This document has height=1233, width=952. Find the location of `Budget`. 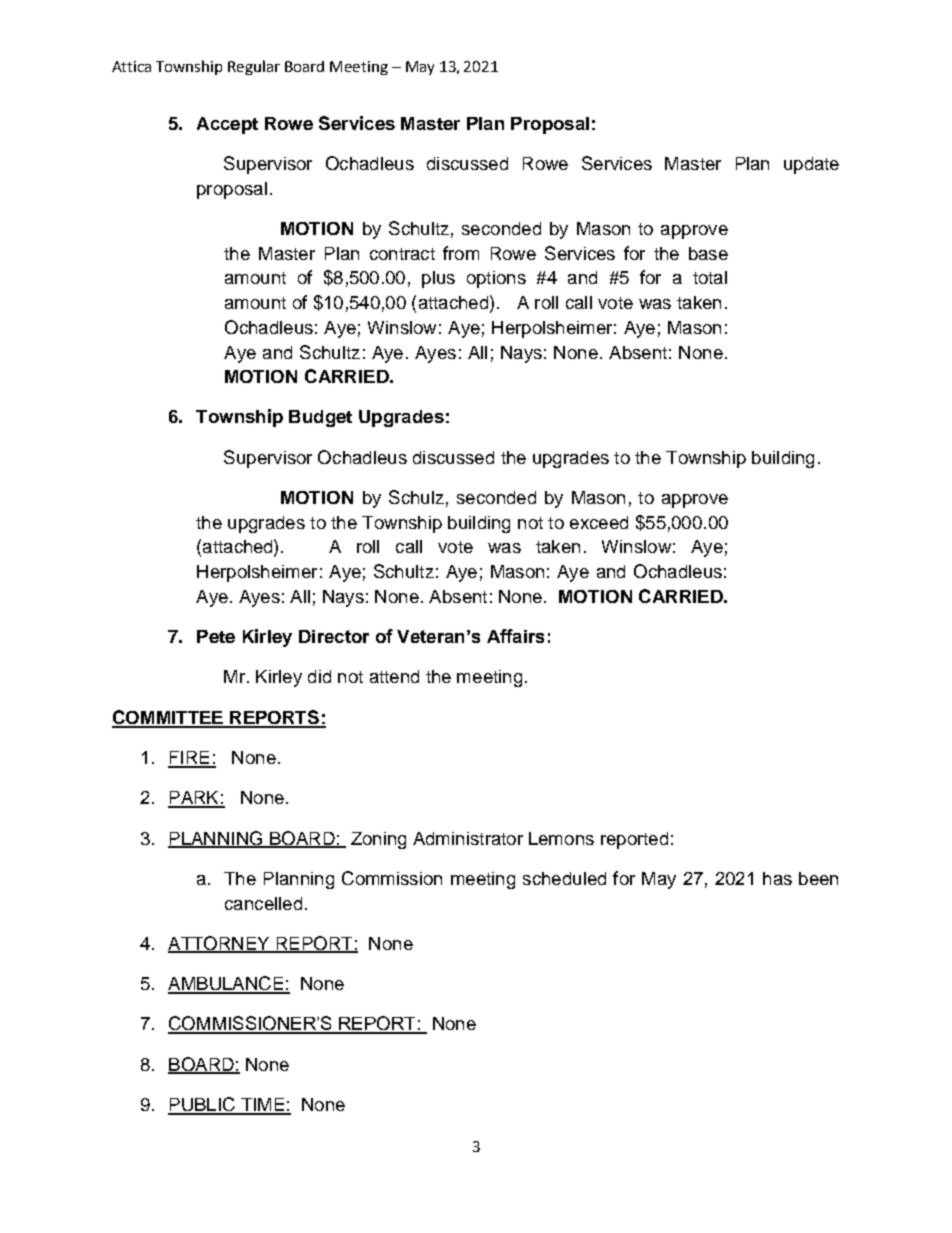

Budget is located at coordinates (320, 418).
